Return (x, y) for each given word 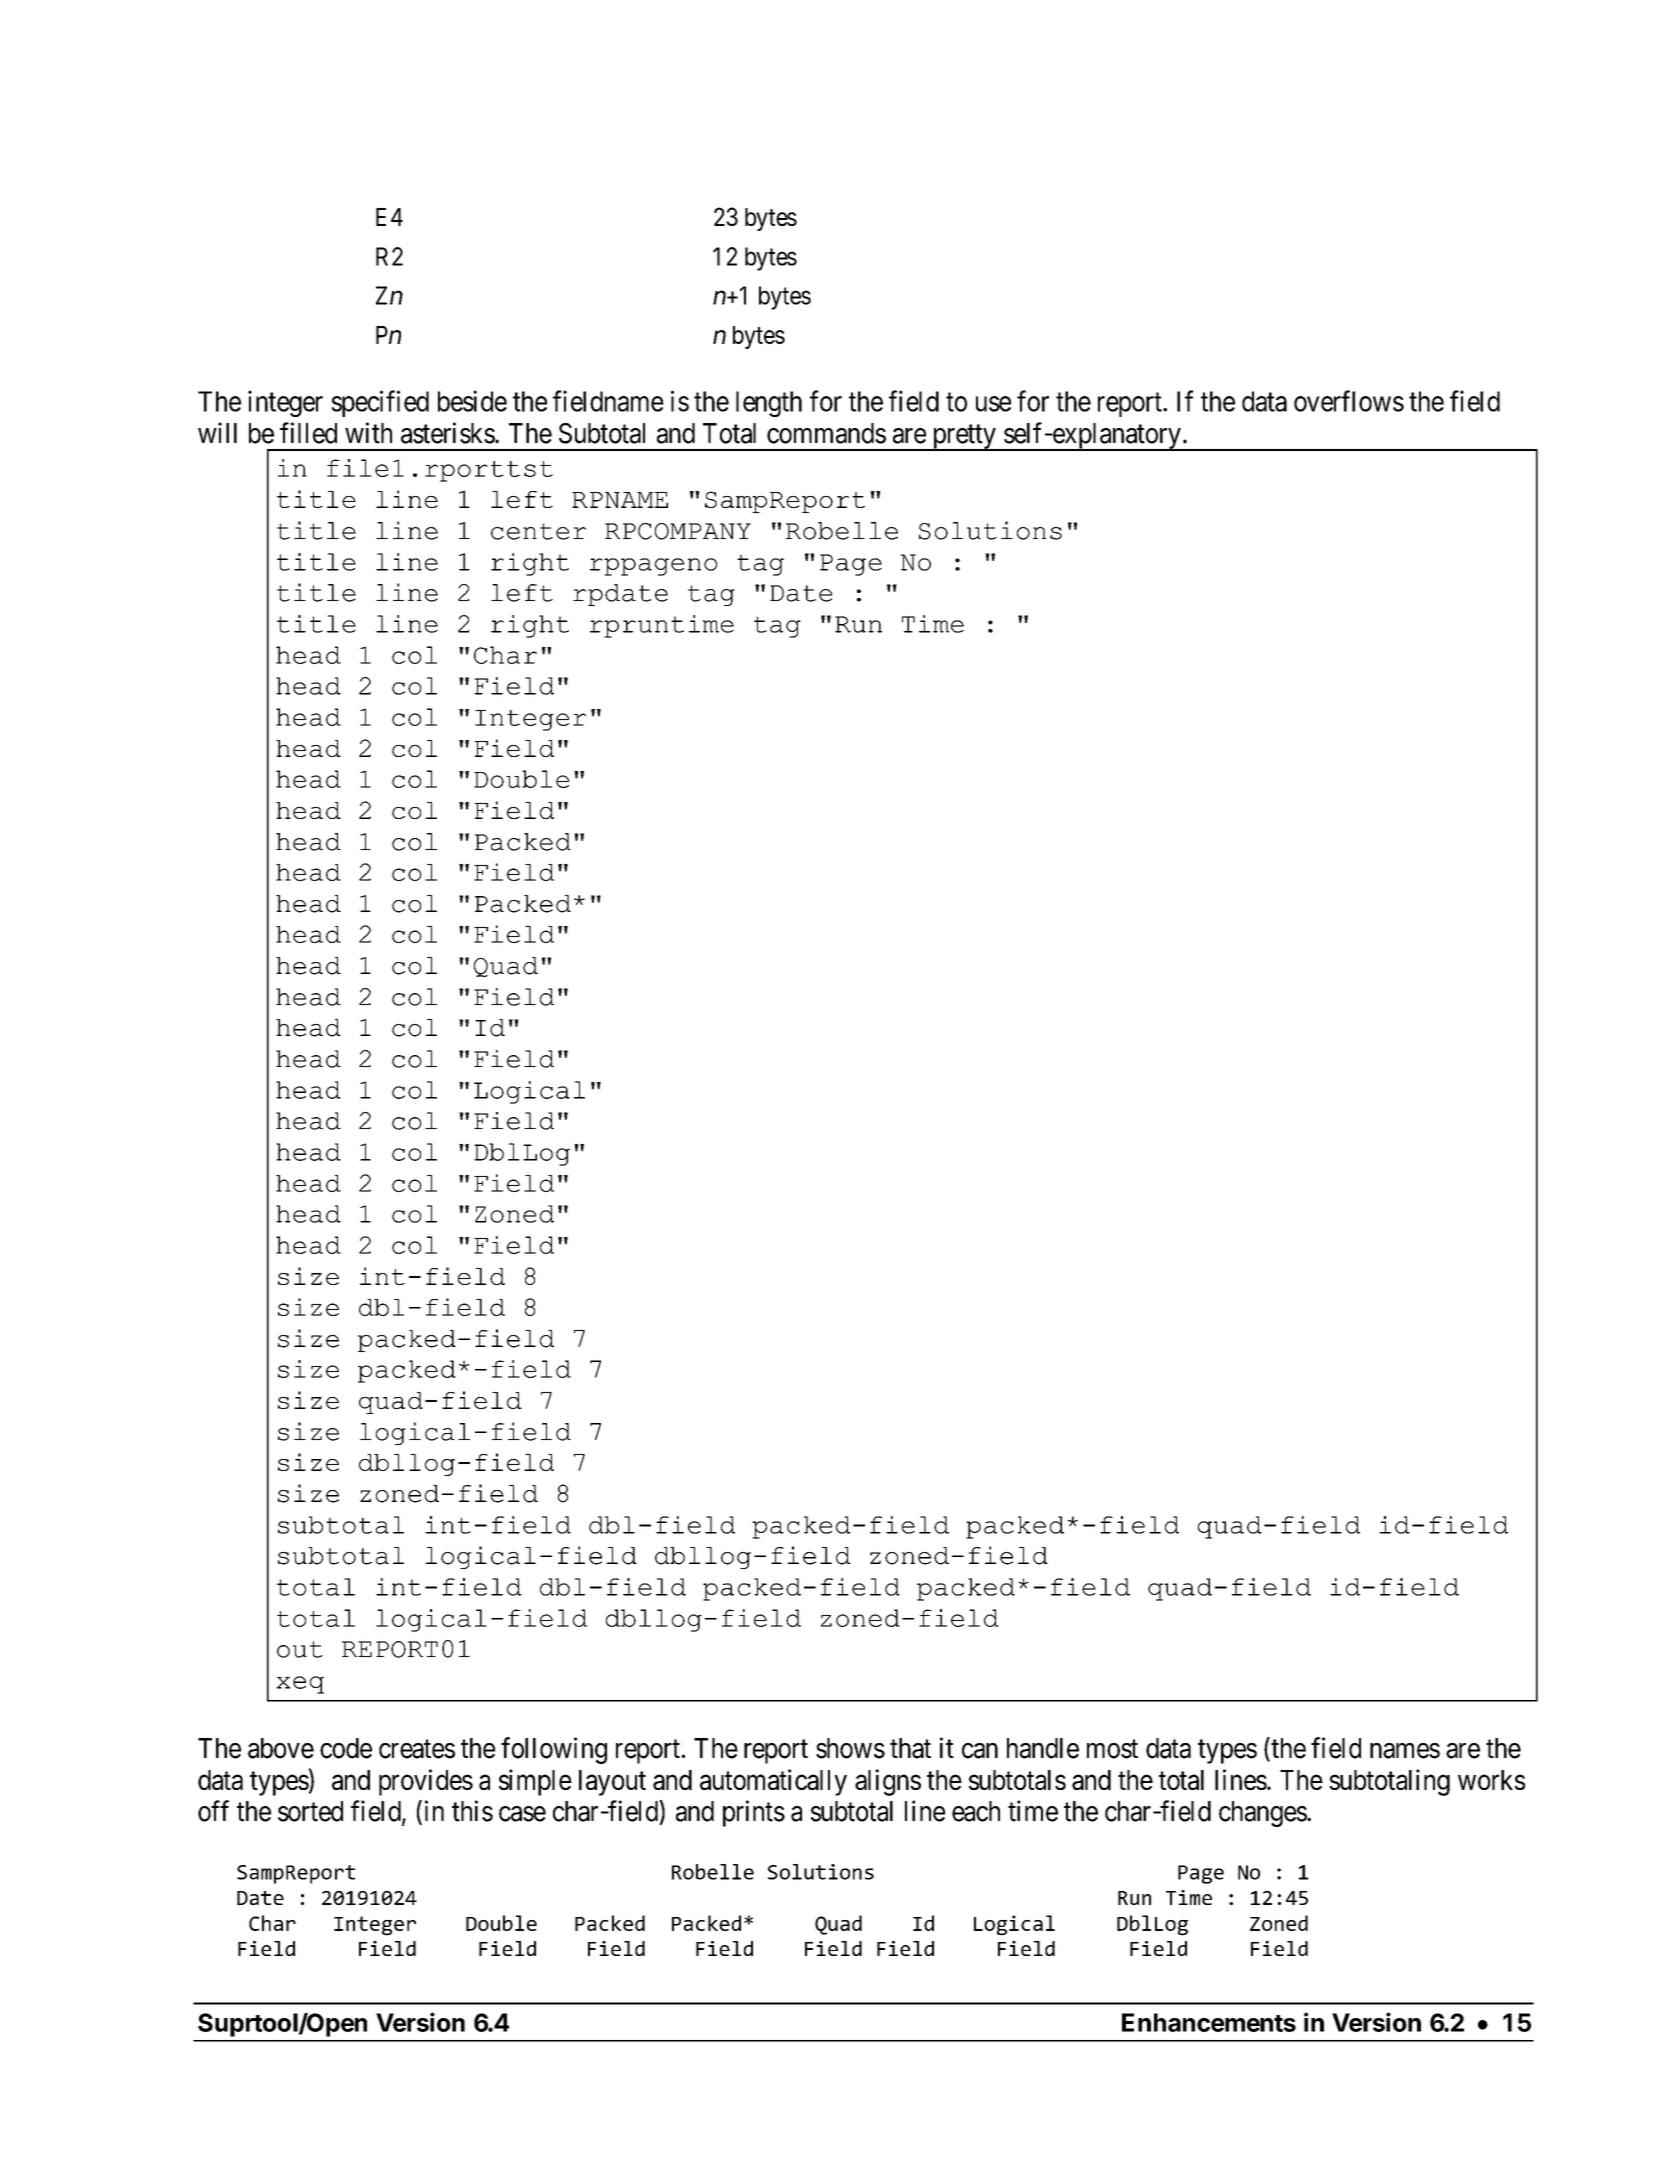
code (346, 1748)
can (980, 1751)
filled (308, 433)
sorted (310, 1811)
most (1112, 1749)
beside (472, 401)
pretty (964, 438)
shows (850, 1748)
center (538, 531)
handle (1043, 1748)
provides (426, 1782)
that (910, 1748)
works (1491, 1780)
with (368, 433)
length (769, 404)
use (993, 404)
